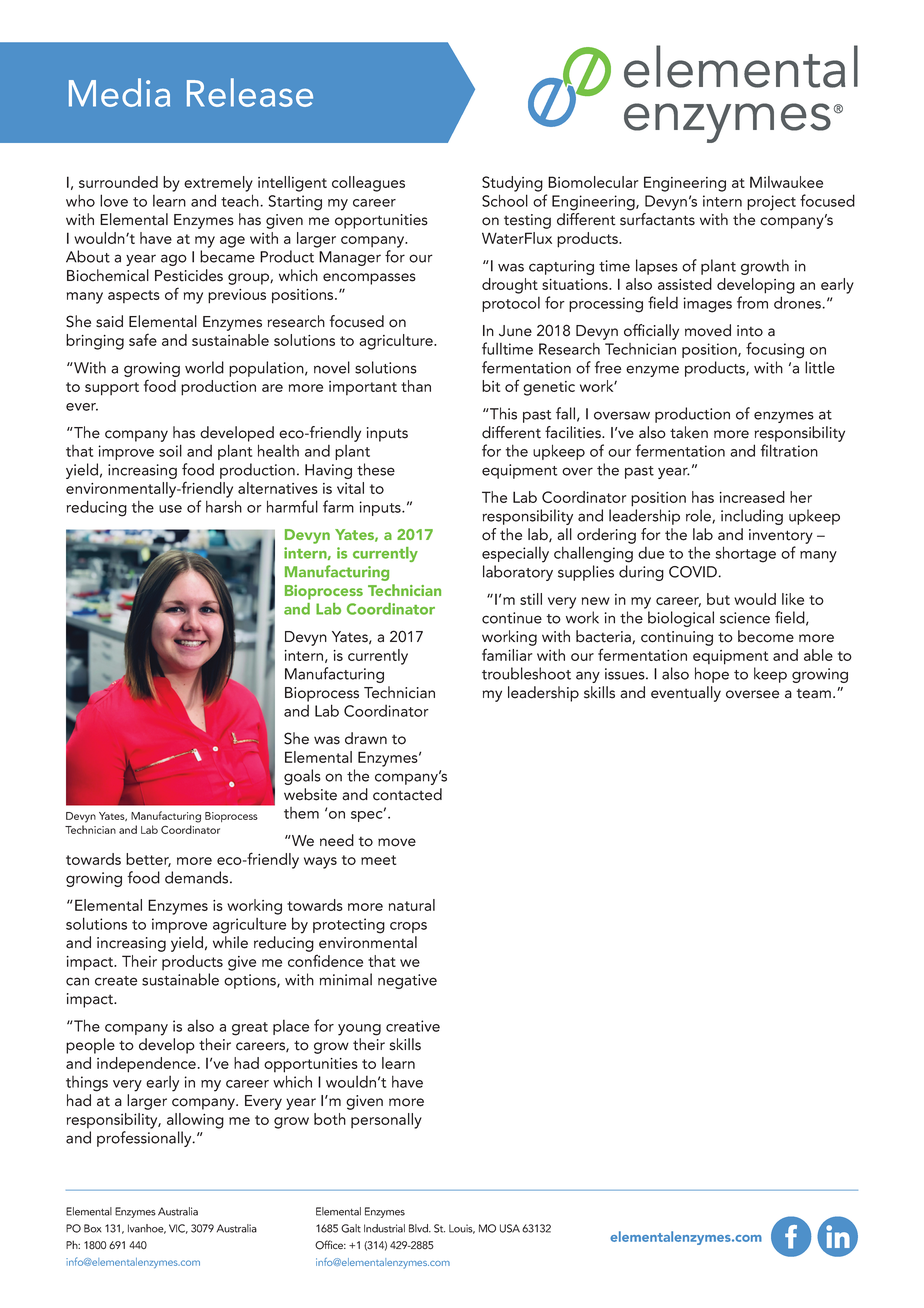 Image resolution: width=924 pixels, height=1308 pixels. What do you see at coordinates (752, 497) in the screenshot?
I see `increased` at bounding box center [752, 497].
